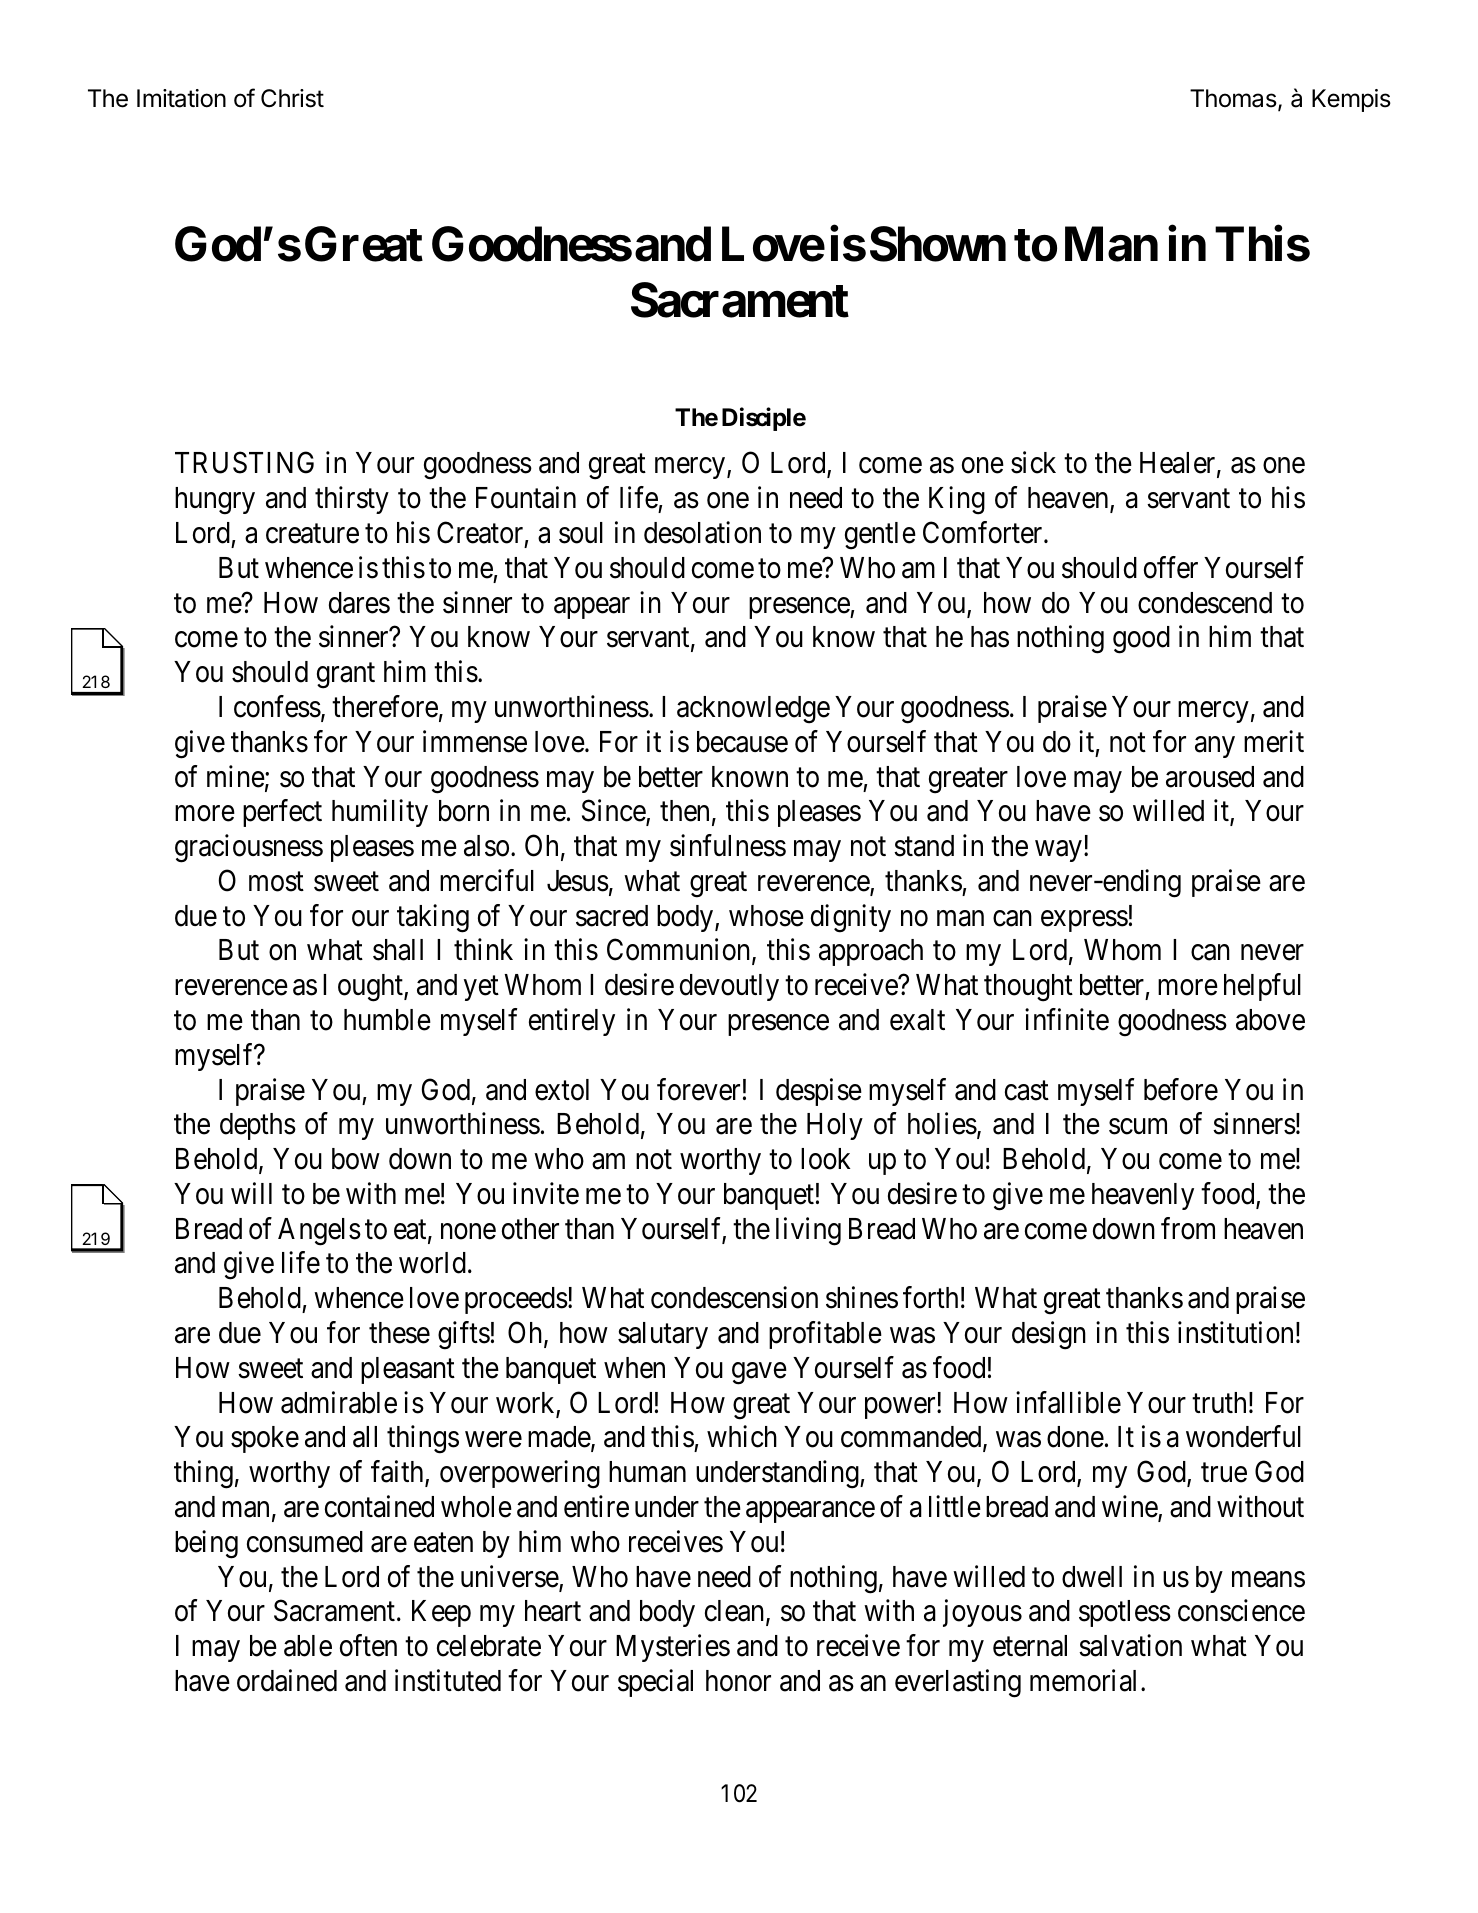 The image size is (1478, 1913). What do you see at coordinates (1058, 851) in the screenshot?
I see `way` at bounding box center [1058, 851].
